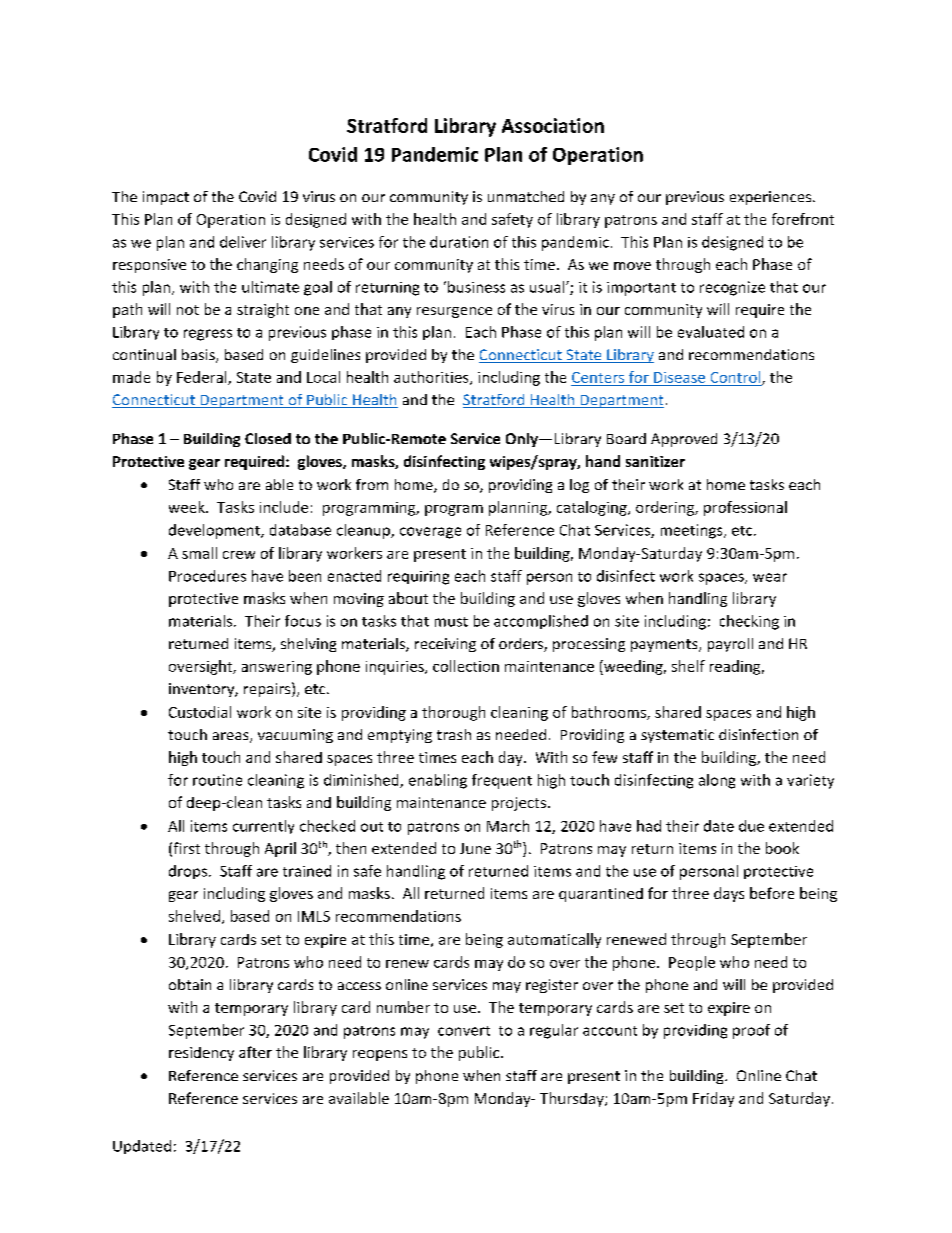 The image size is (952, 1233). What do you see at coordinates (684, 440) in the page?
I see `Approved` at bounding box center [684, 440].
